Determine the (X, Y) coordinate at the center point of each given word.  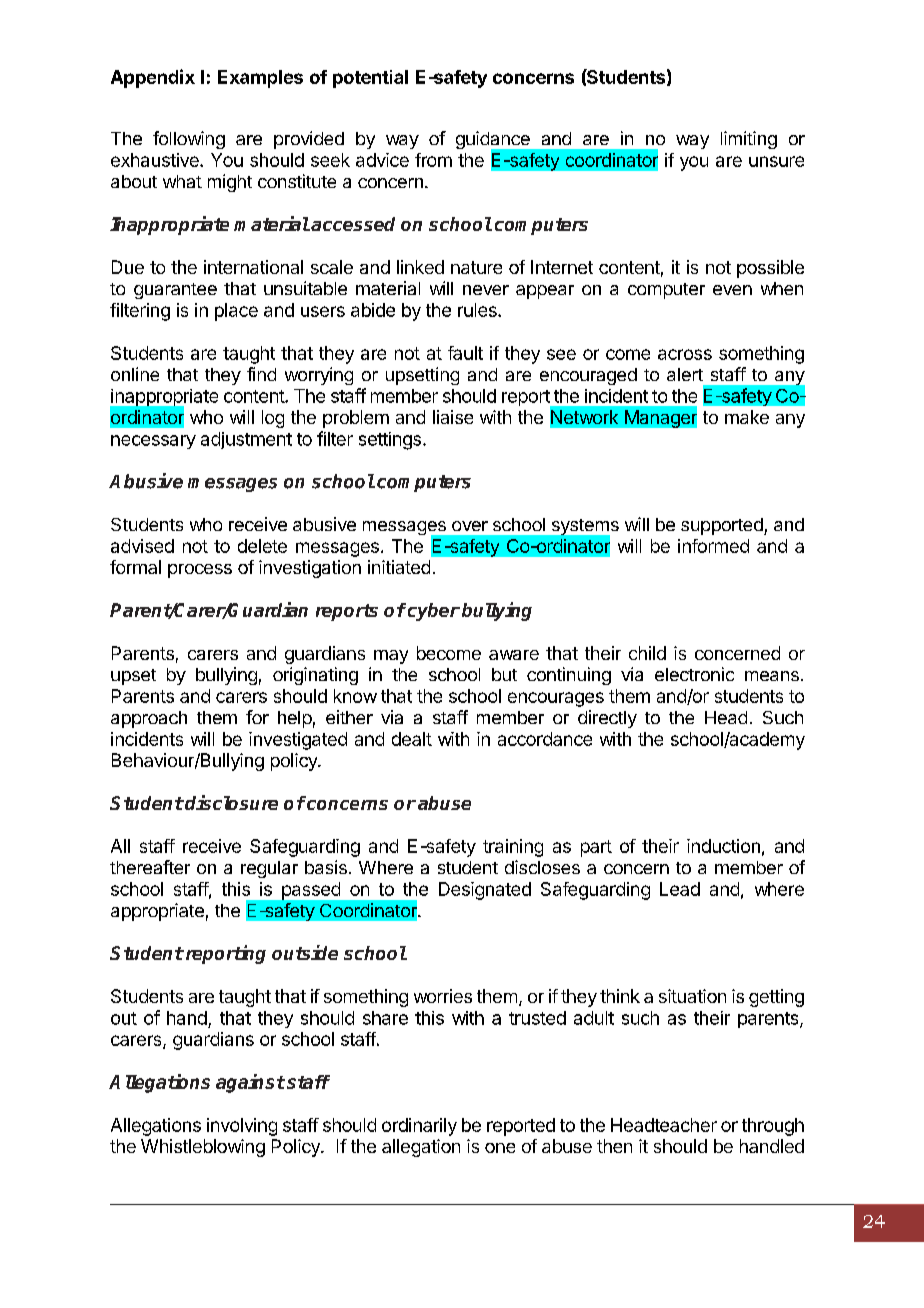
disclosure (231, 802)
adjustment (246, 440)
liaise (453, 417)
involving (242, 1127)
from (433, 160)
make (747, 417)
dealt (412, 739)
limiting (749, 140)
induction (723, 846)
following (189, 140)
